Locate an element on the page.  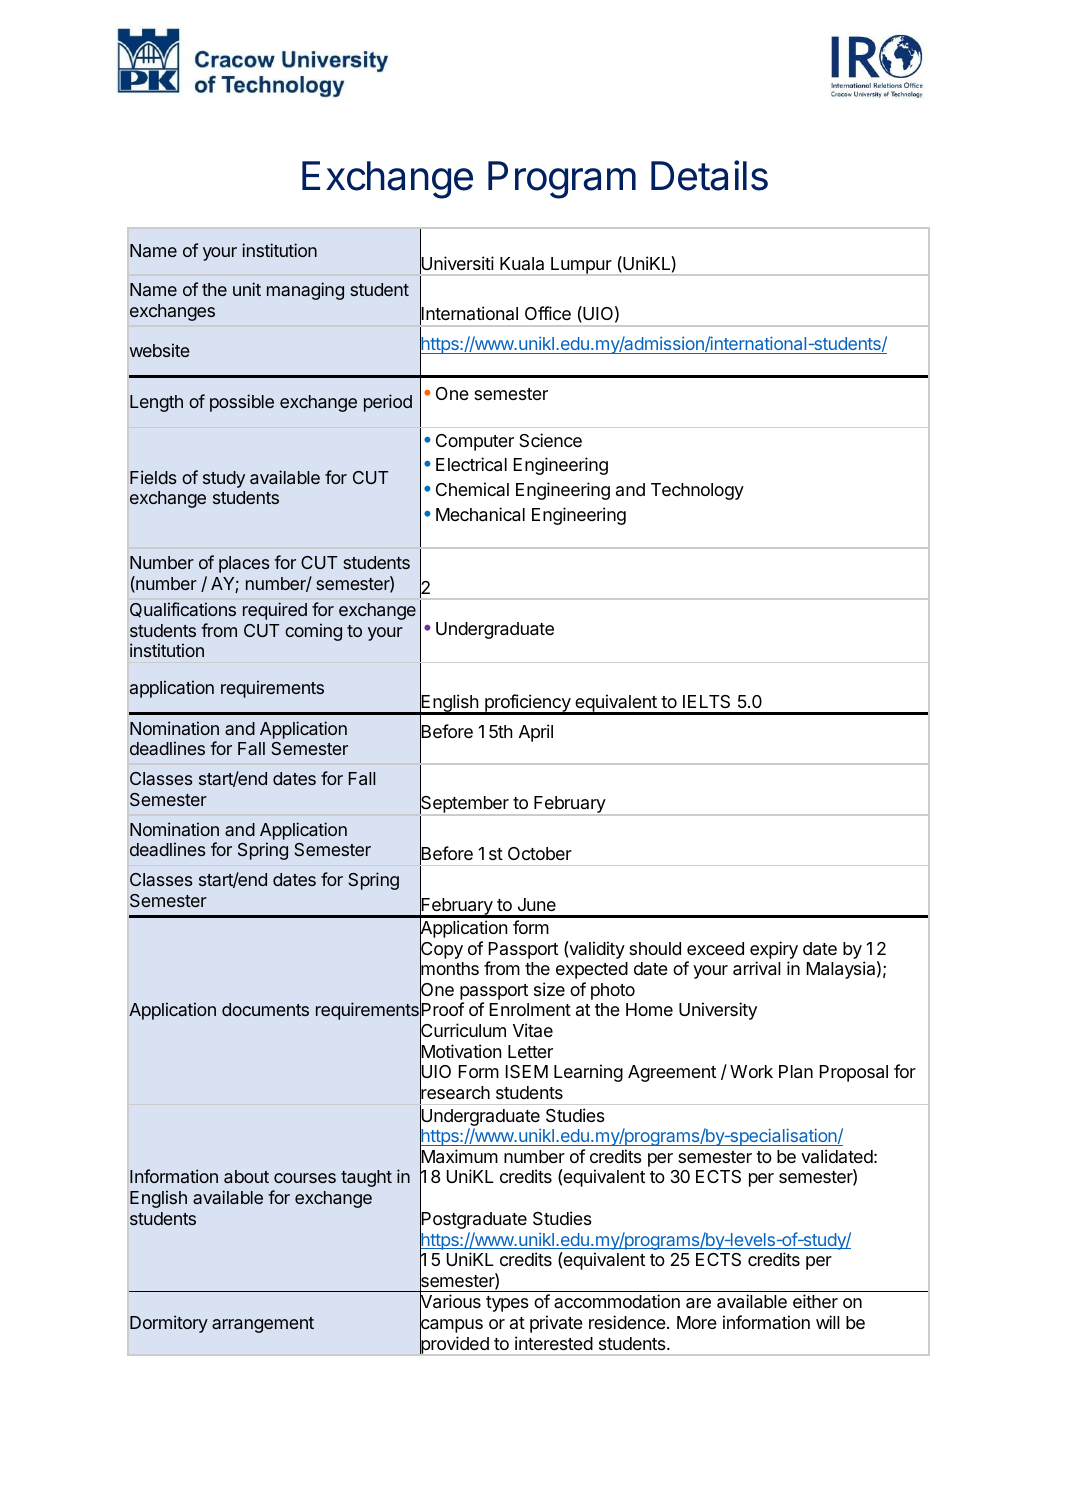
Technology is located at coordinates (697, 491).
